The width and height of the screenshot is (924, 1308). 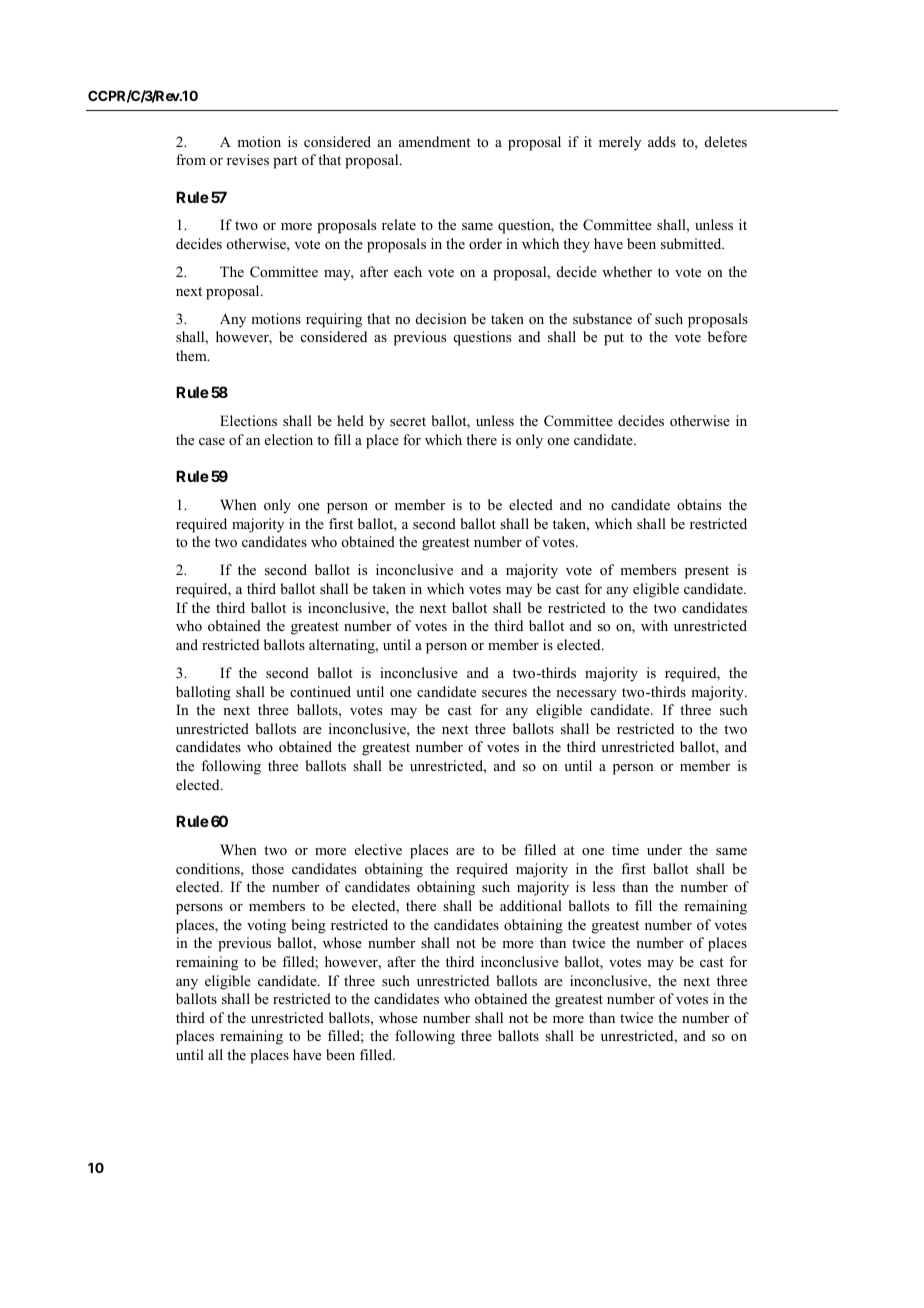 I want to click on amendment, so click(x=434, y=141).
